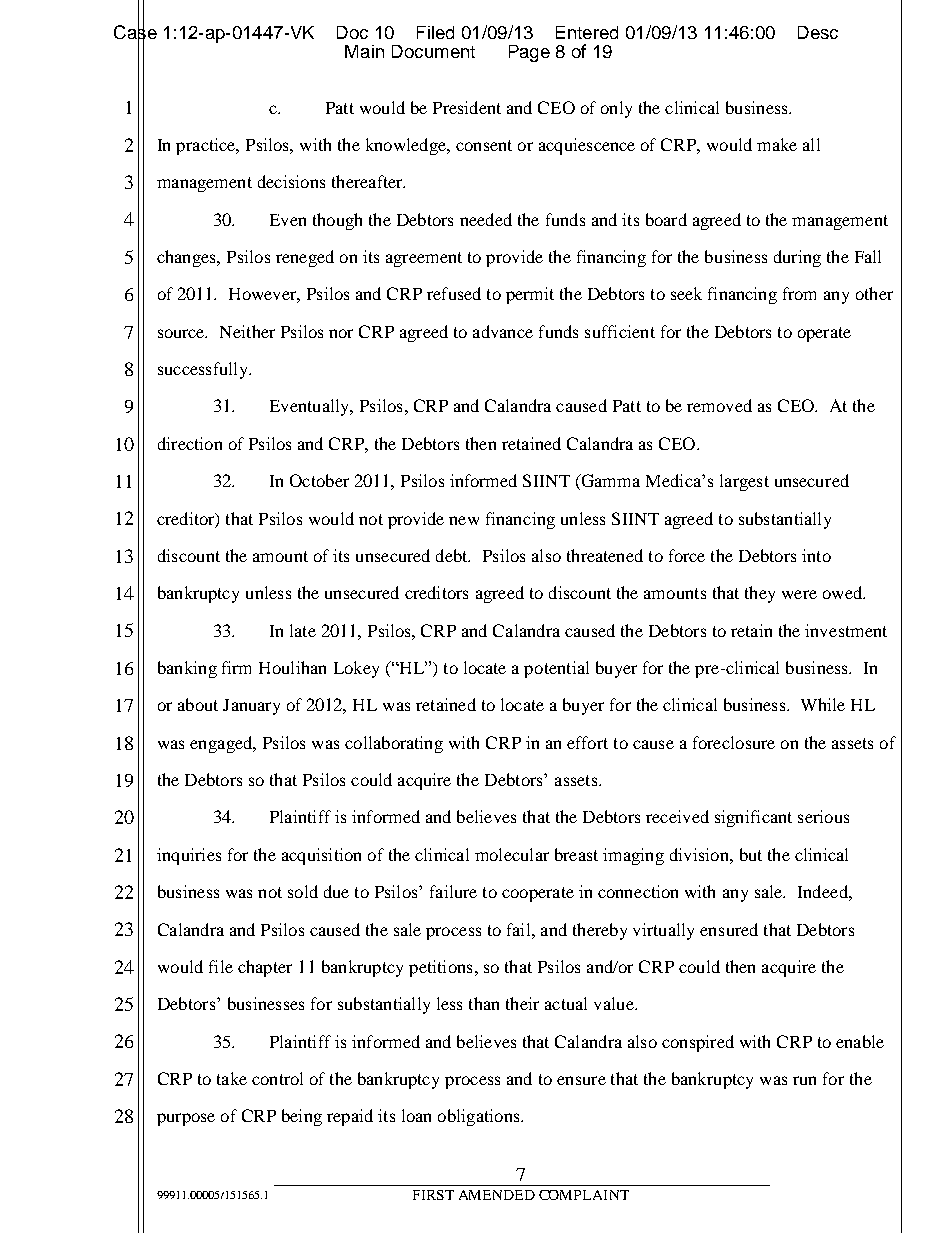 This document has width=952, height=1233. What do you see at coordinates (135, 32) in the document?
I see `Case` at bounding box center [135, 32].
